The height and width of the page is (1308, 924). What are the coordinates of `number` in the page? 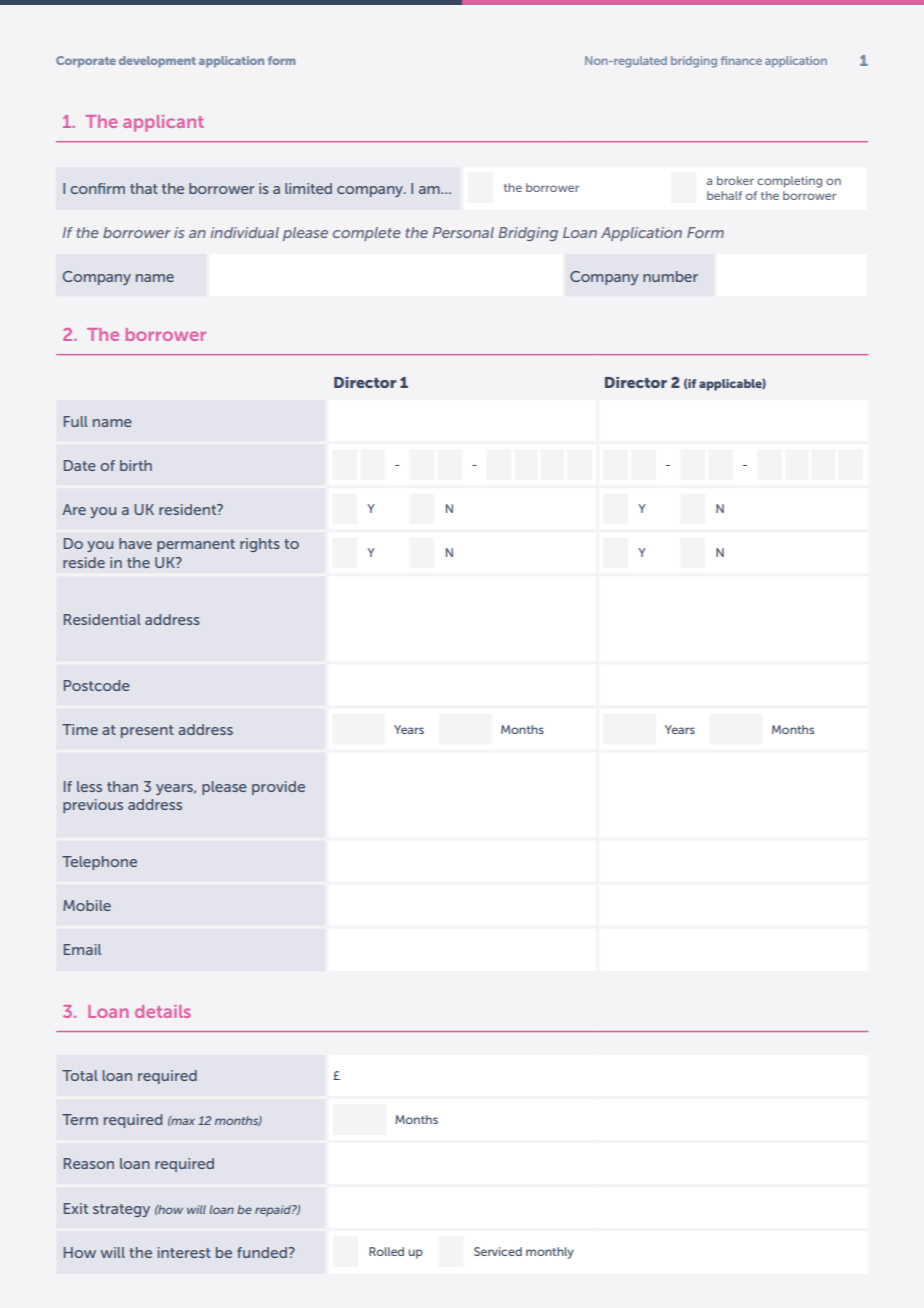 It's located at (670, 276).
